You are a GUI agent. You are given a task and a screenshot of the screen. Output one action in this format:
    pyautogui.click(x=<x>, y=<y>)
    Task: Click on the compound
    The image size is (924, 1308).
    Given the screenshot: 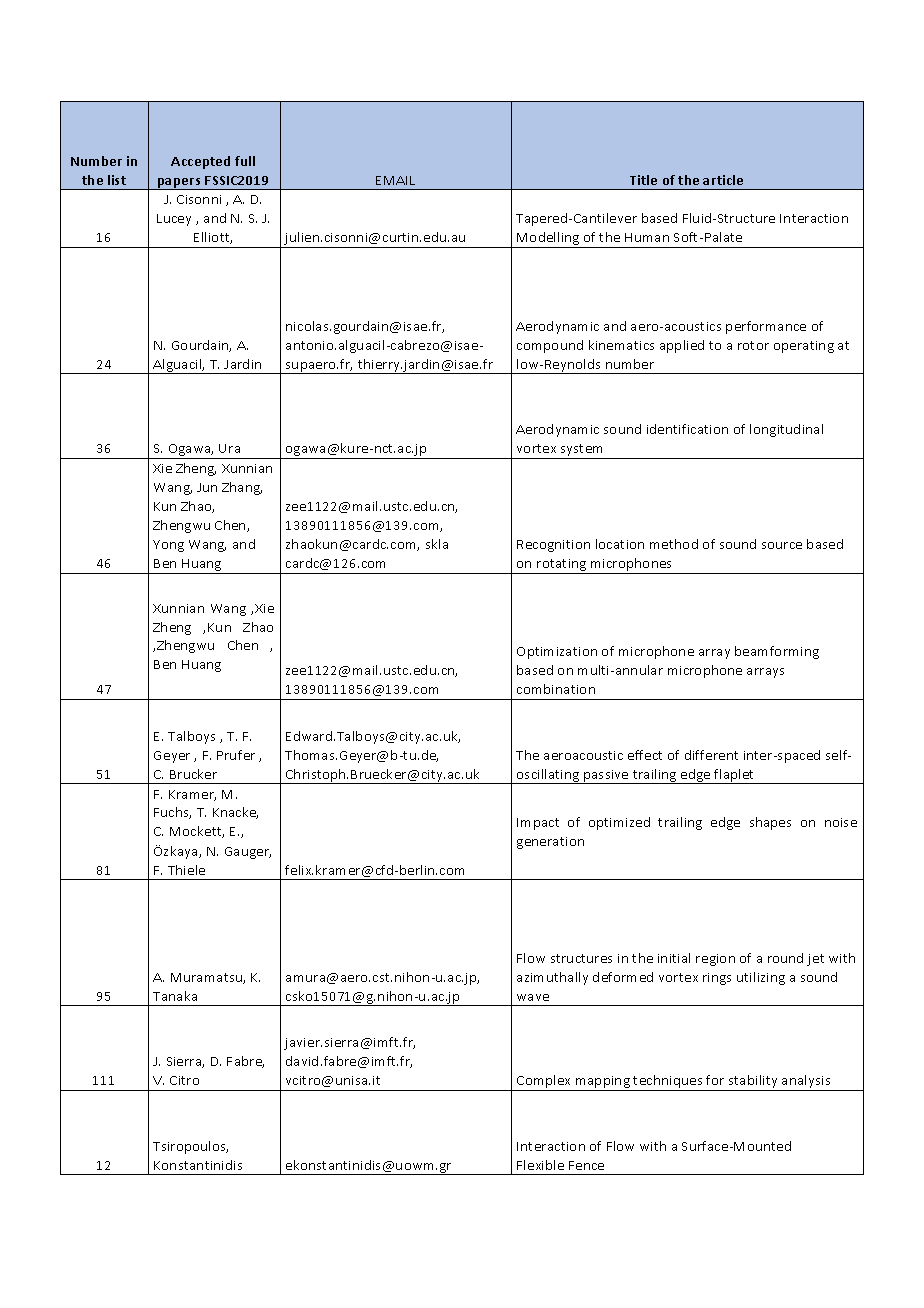 What is the action you would take?
    pyautogui.click(x=550, y=346)
